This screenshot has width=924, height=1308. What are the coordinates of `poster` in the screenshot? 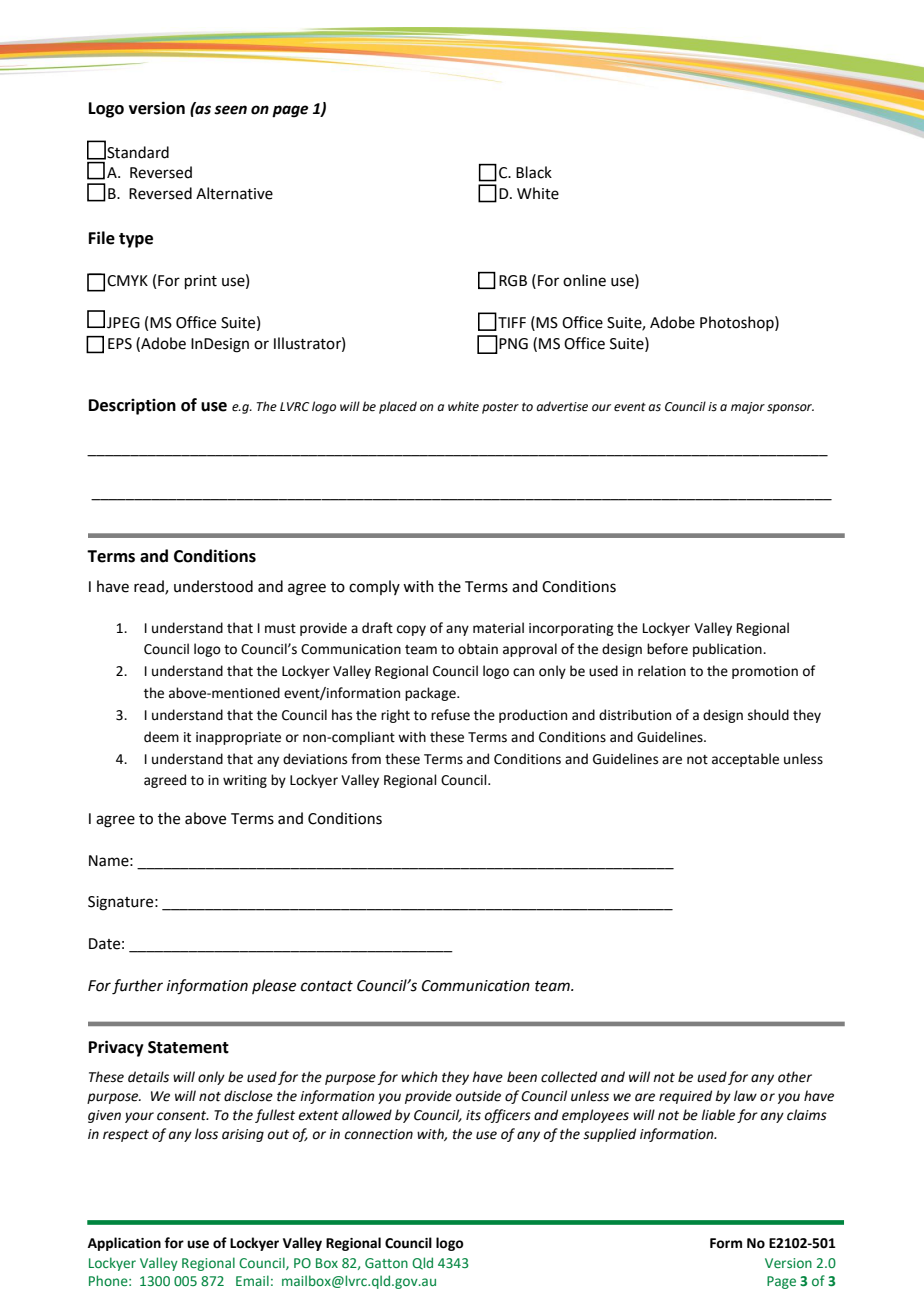 It's located at (500, 408).
